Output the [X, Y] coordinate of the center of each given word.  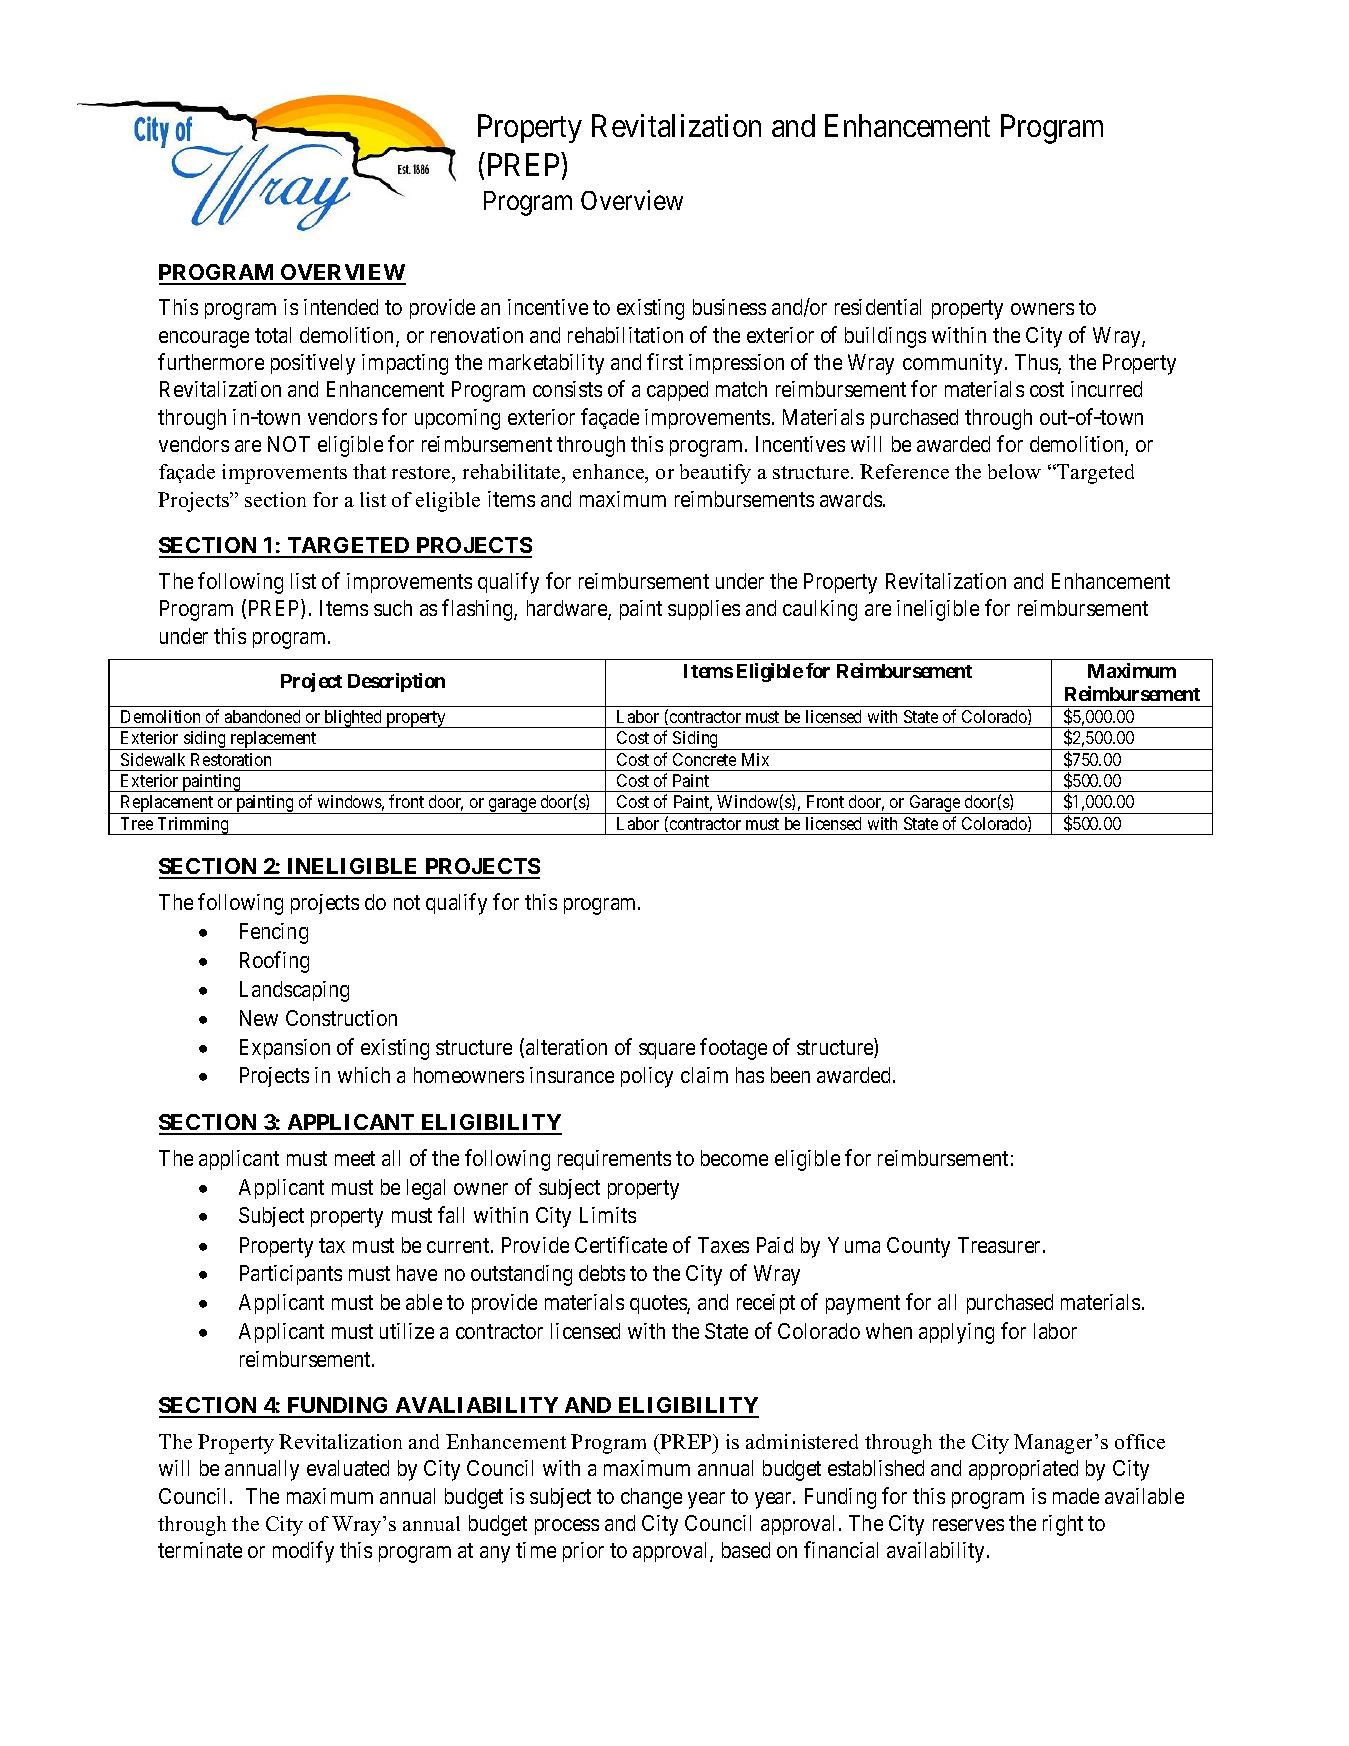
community [952, 364]
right [1063, 1525]
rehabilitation [625, 335]
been [790, 1075]
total [273, 335]
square [667, 1051]
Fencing [274, 933]
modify [303, 1552]
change [651, 1498]
